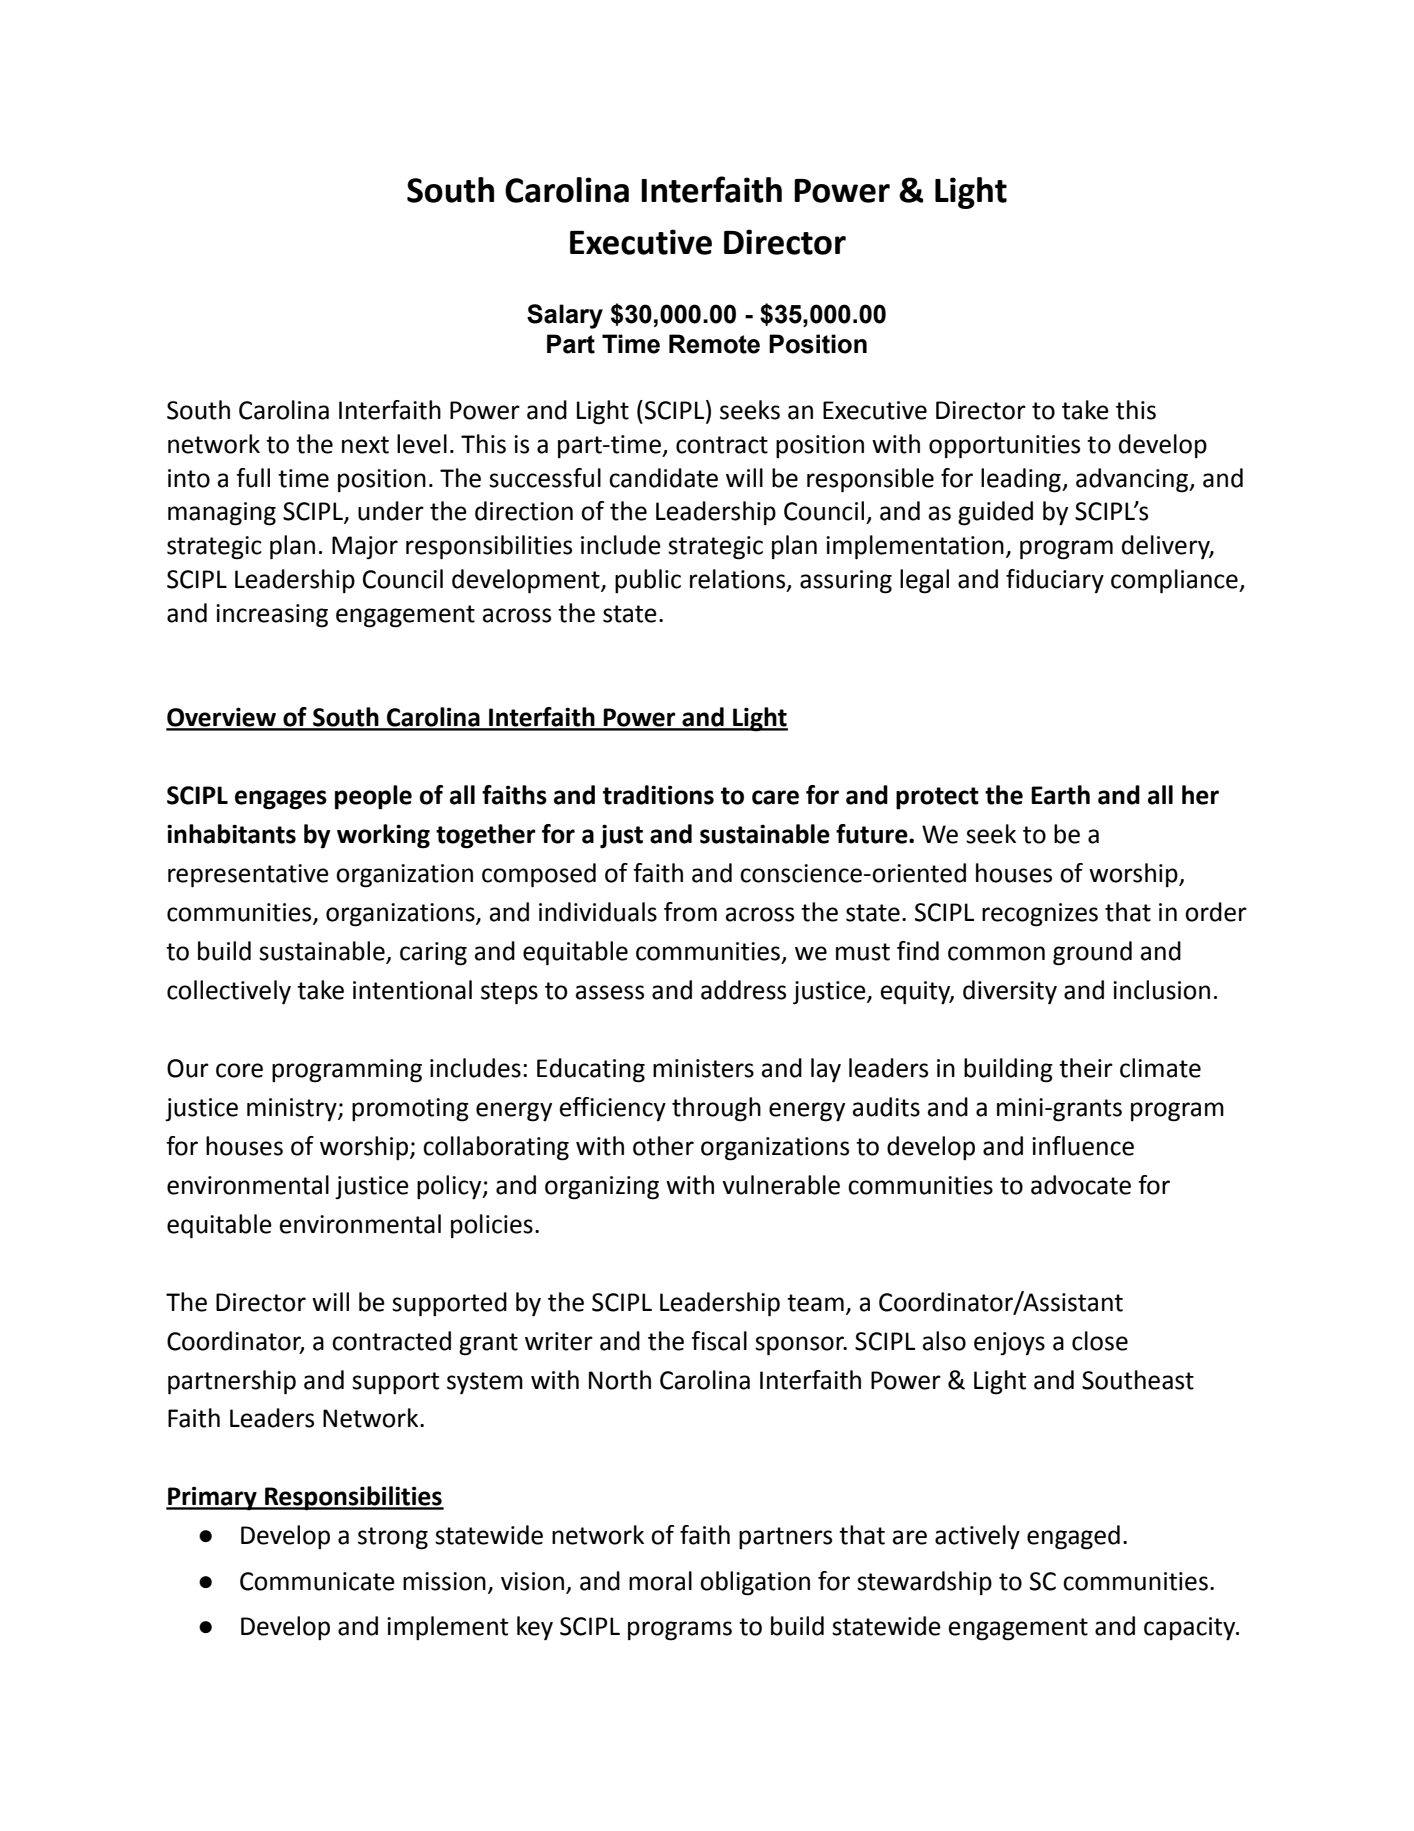 This screenshot has width=1414, height=1831. I want to click on Remote, so click(714, 344).
